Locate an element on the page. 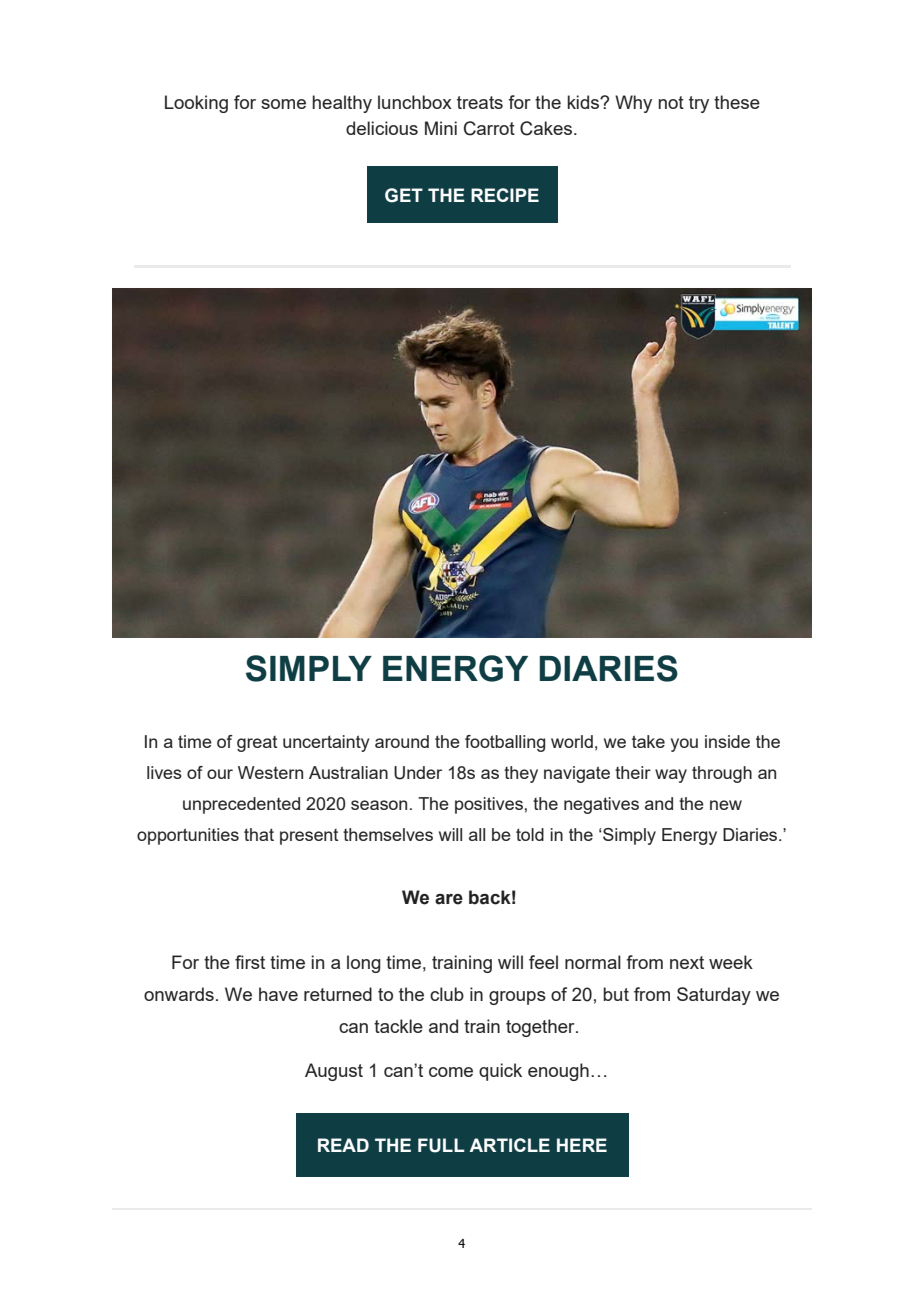 This document has height=1308, width=924. Mini is located at coordinates (441, 128).
